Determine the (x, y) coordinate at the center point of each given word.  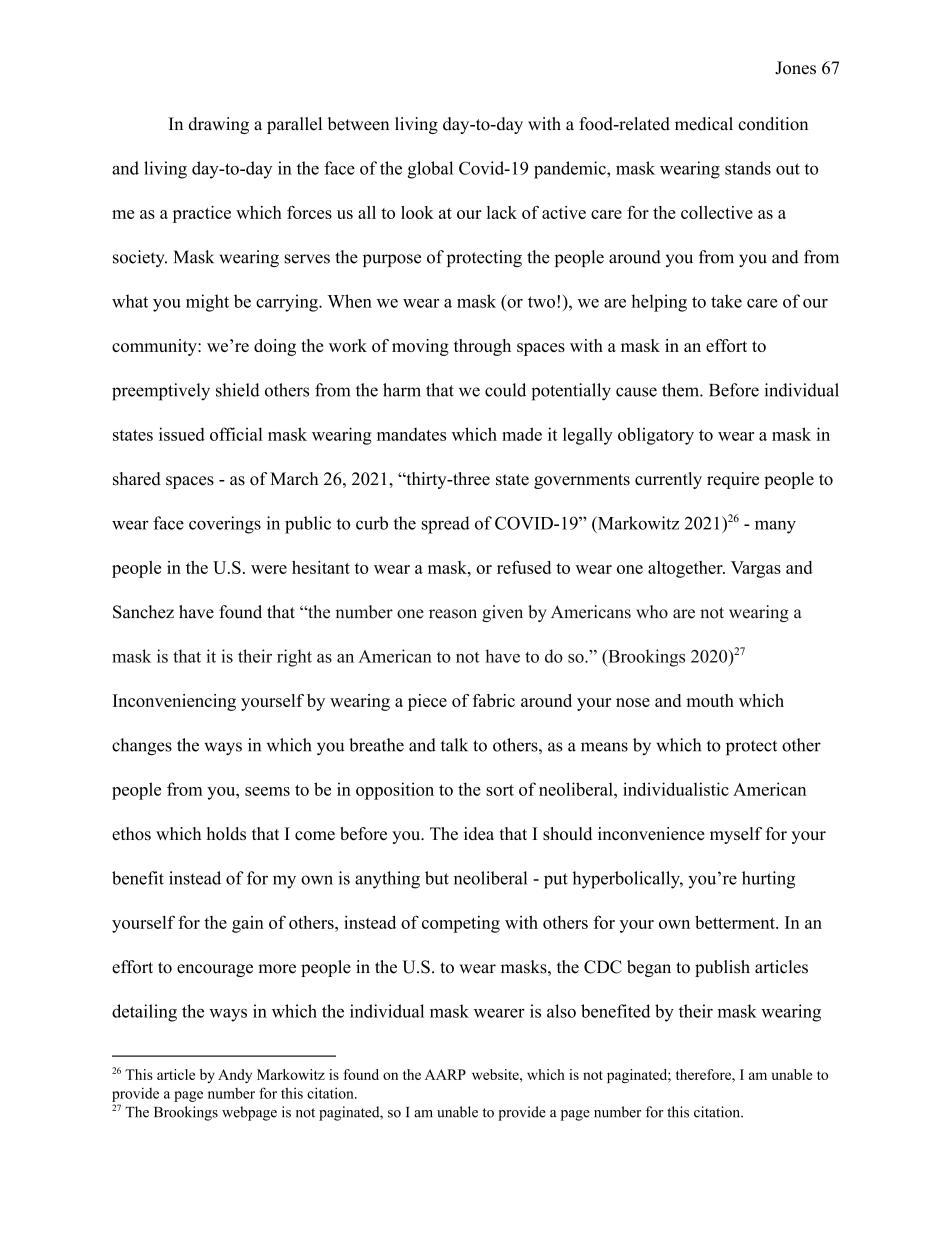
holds (226, 833)
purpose (392, 260)
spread (446, 525)
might (207, 303)
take (726, 301)
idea (479, 833)
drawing (219, 125)
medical (704, 124)
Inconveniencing (174, 702)
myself (736, 835)
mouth (710, 700)
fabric (494, 700)
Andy (235, 1076)
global (430, 170)
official (236, 434)
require (733, 480)
